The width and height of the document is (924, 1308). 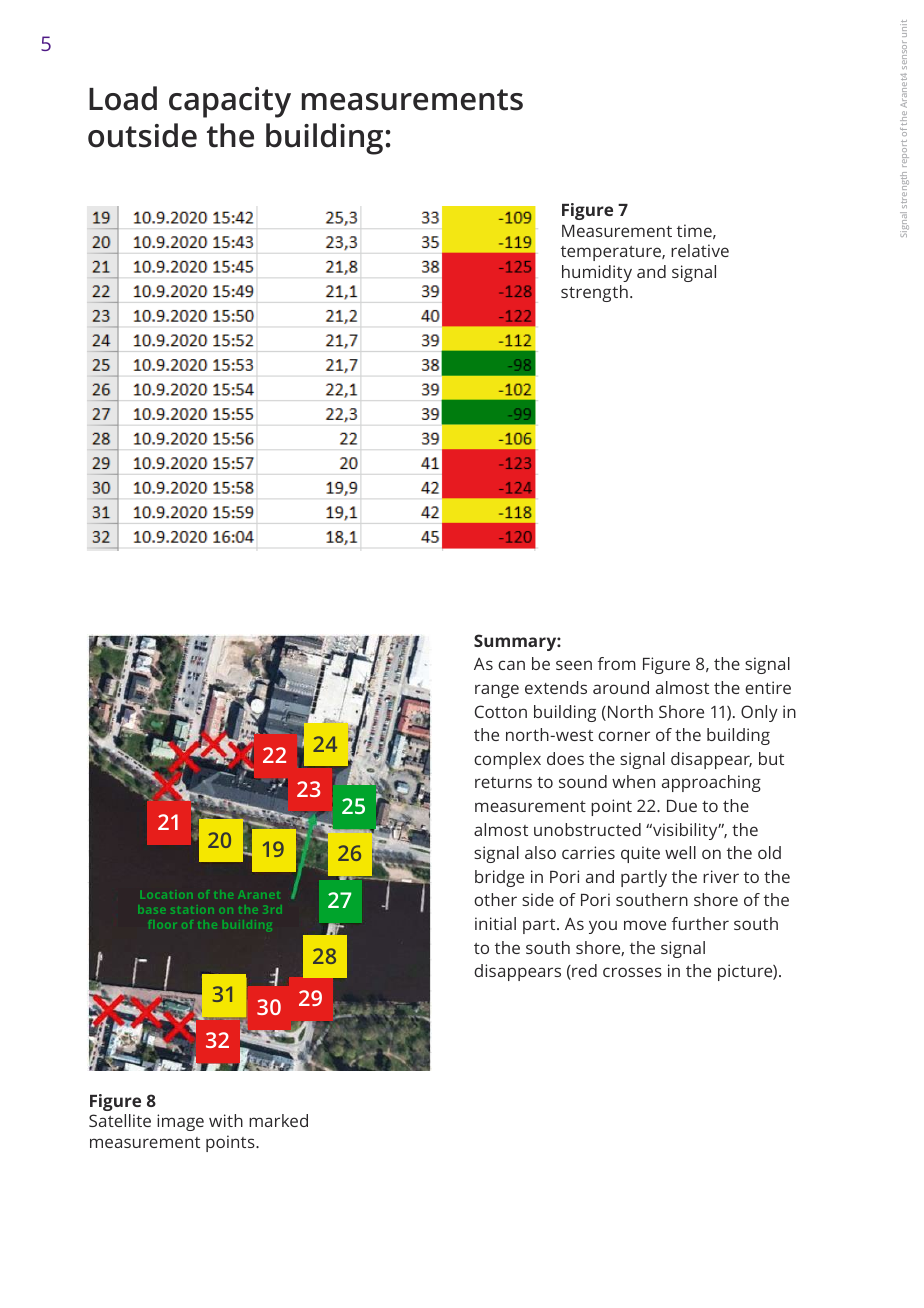 I want to click on capacity, so click(x=230, y=102).
